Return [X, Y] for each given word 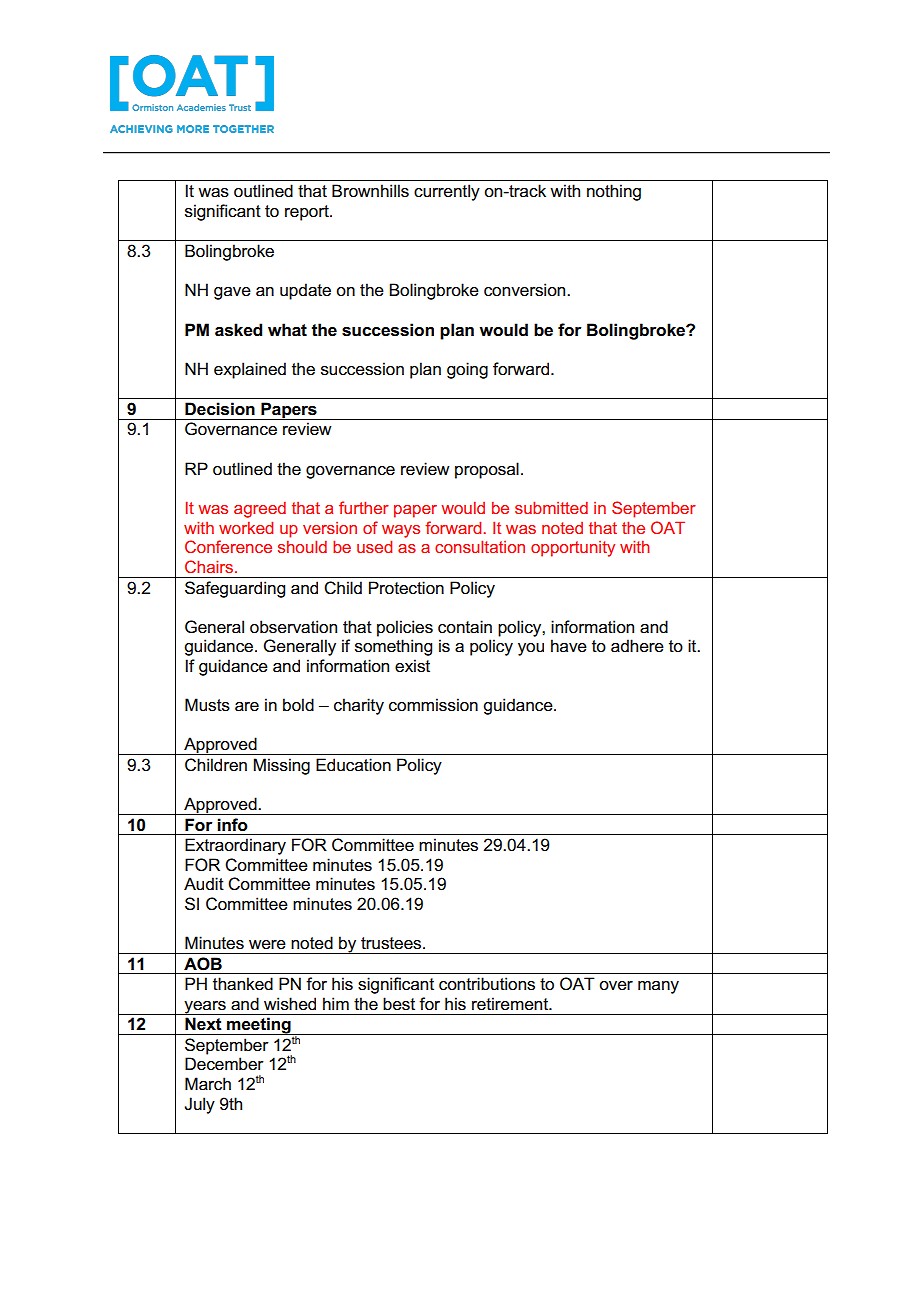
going [467, 370]
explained [250, 370]
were [267, 945]
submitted [551, 507]
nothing [614, 192]
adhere [637, 646]
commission [433, 705]
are [247, 707]
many [658, 987]
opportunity [573, 549]
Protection [406, 588]
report [308, 213]
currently [447, 192]
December [224, 1064]
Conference [228, 546]
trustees [392, 943]
